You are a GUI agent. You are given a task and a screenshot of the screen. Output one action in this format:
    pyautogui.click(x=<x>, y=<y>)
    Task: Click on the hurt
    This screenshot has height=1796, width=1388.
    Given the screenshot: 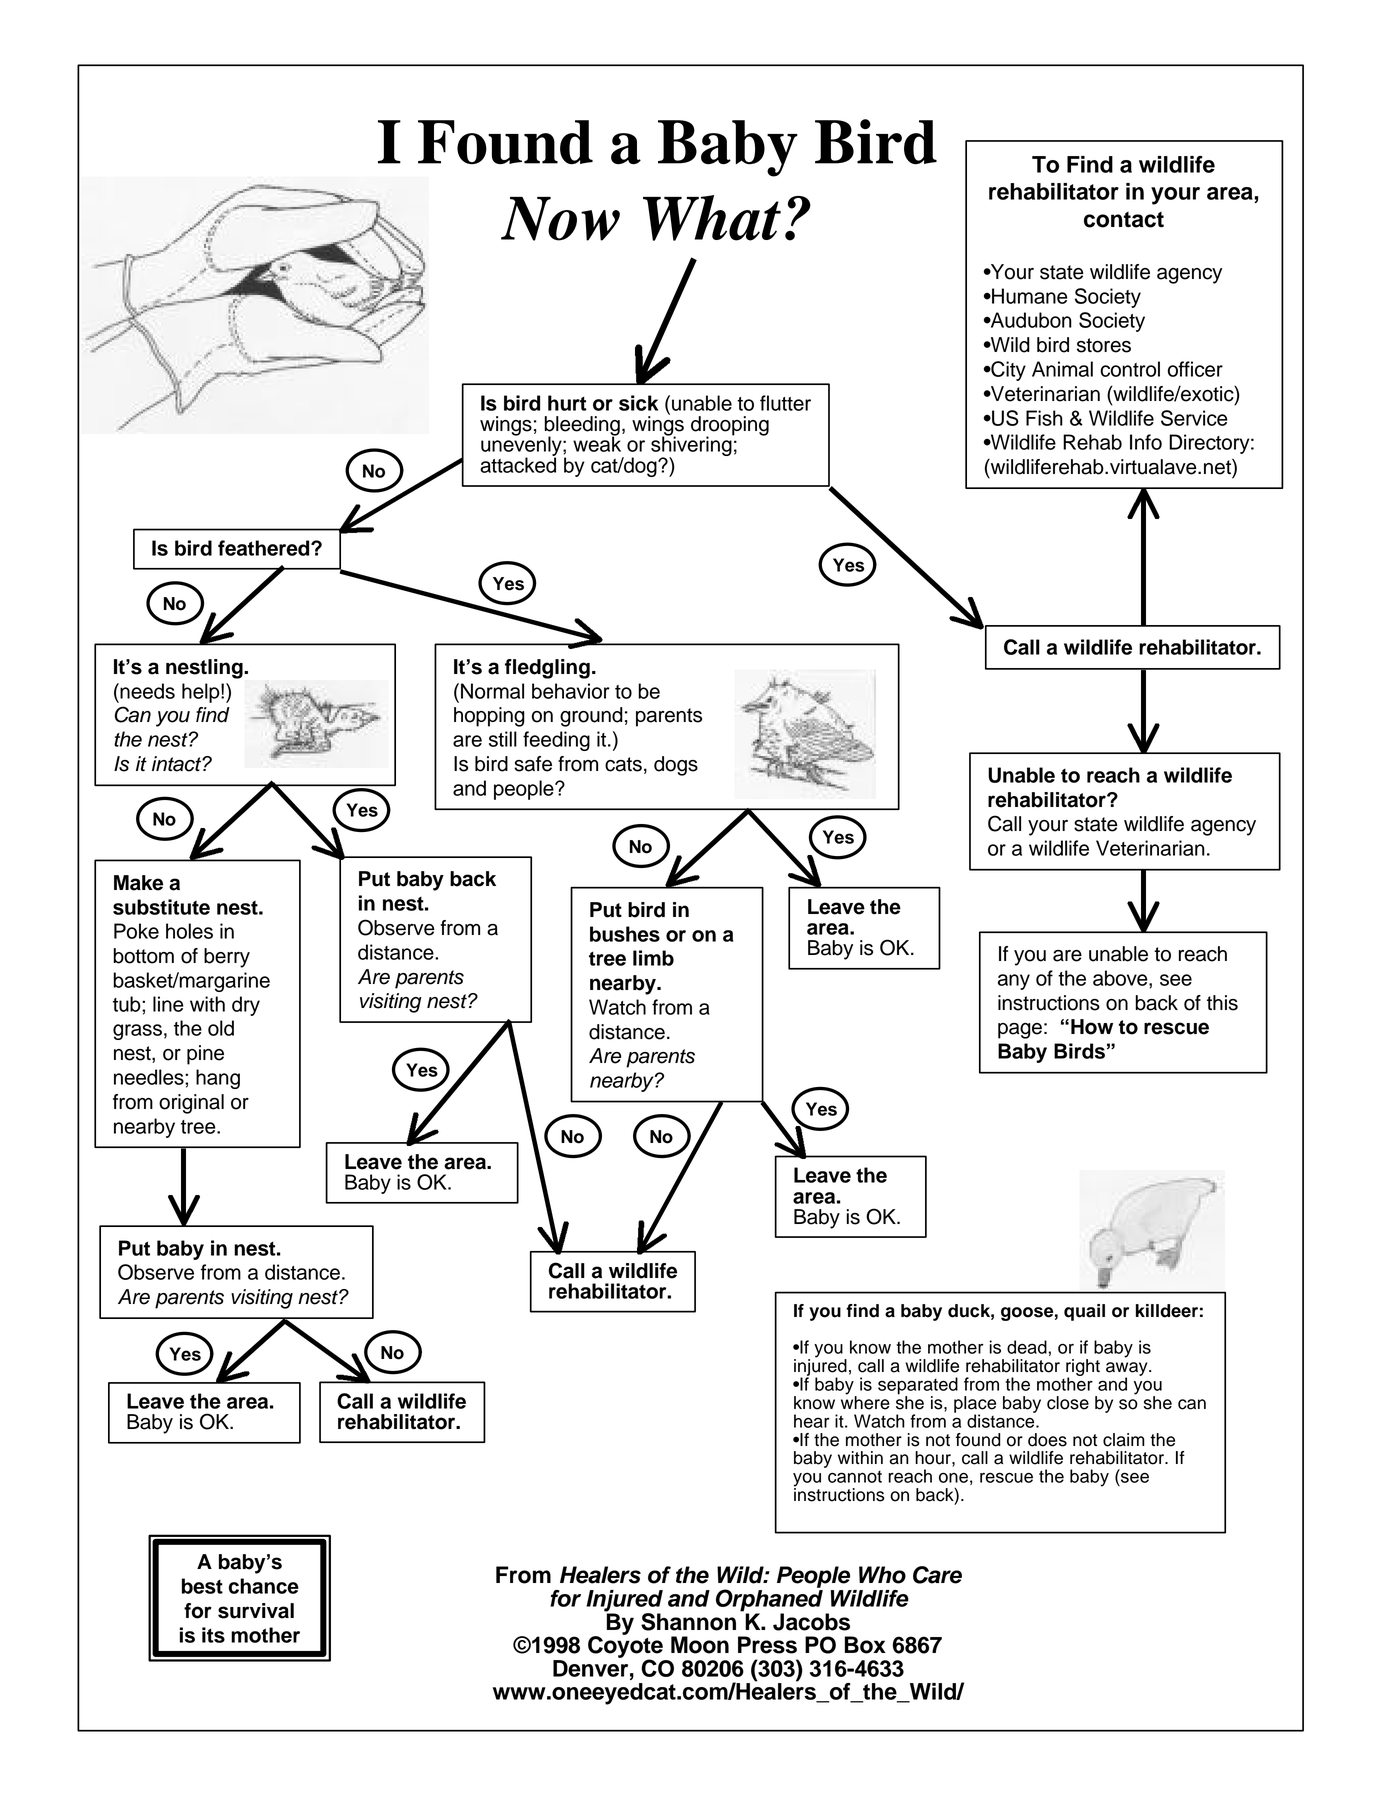 What is the action you would take?
    pyautogui.click(x=567, y=403)
